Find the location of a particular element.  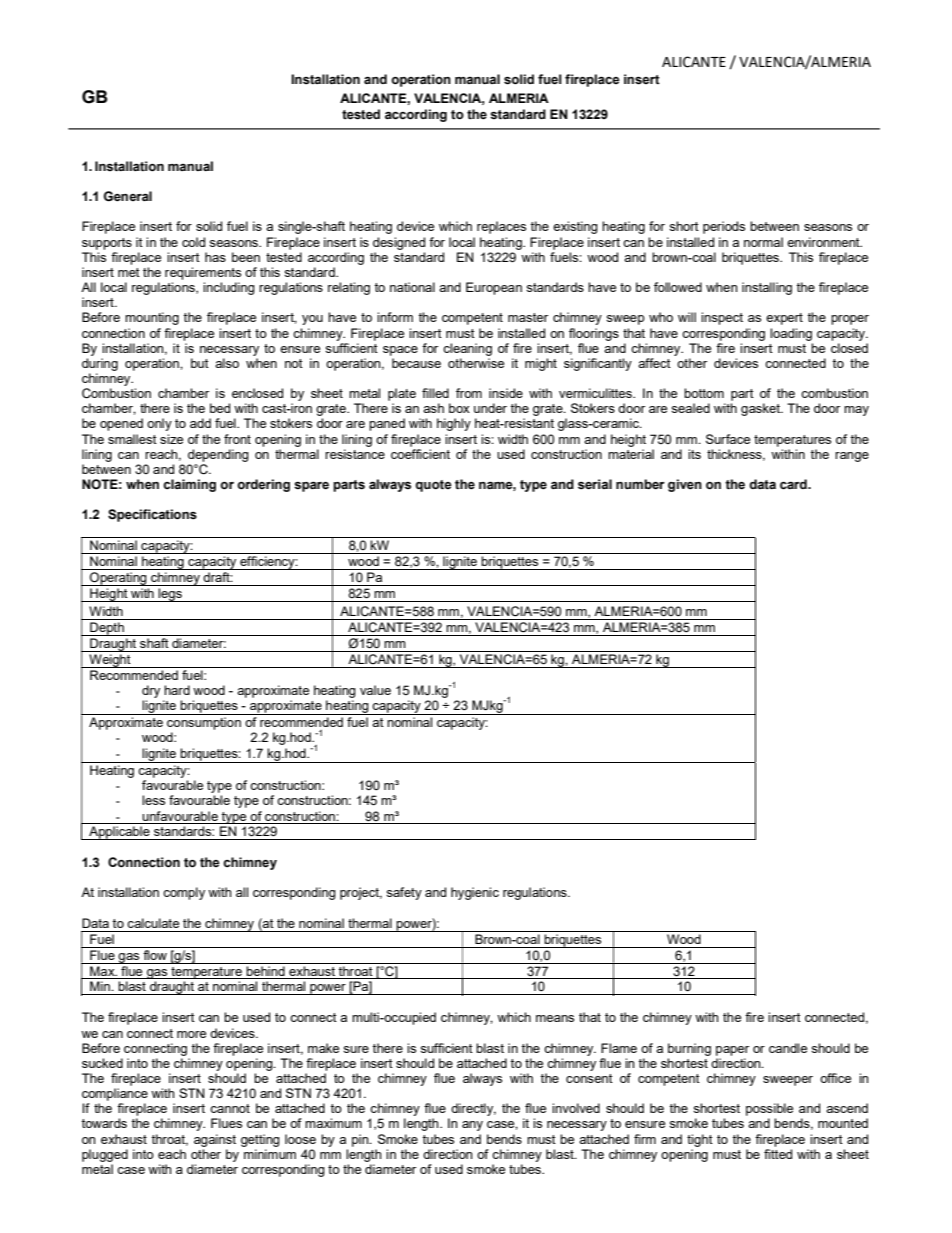

paper is located at coordinates (732, 1051).
